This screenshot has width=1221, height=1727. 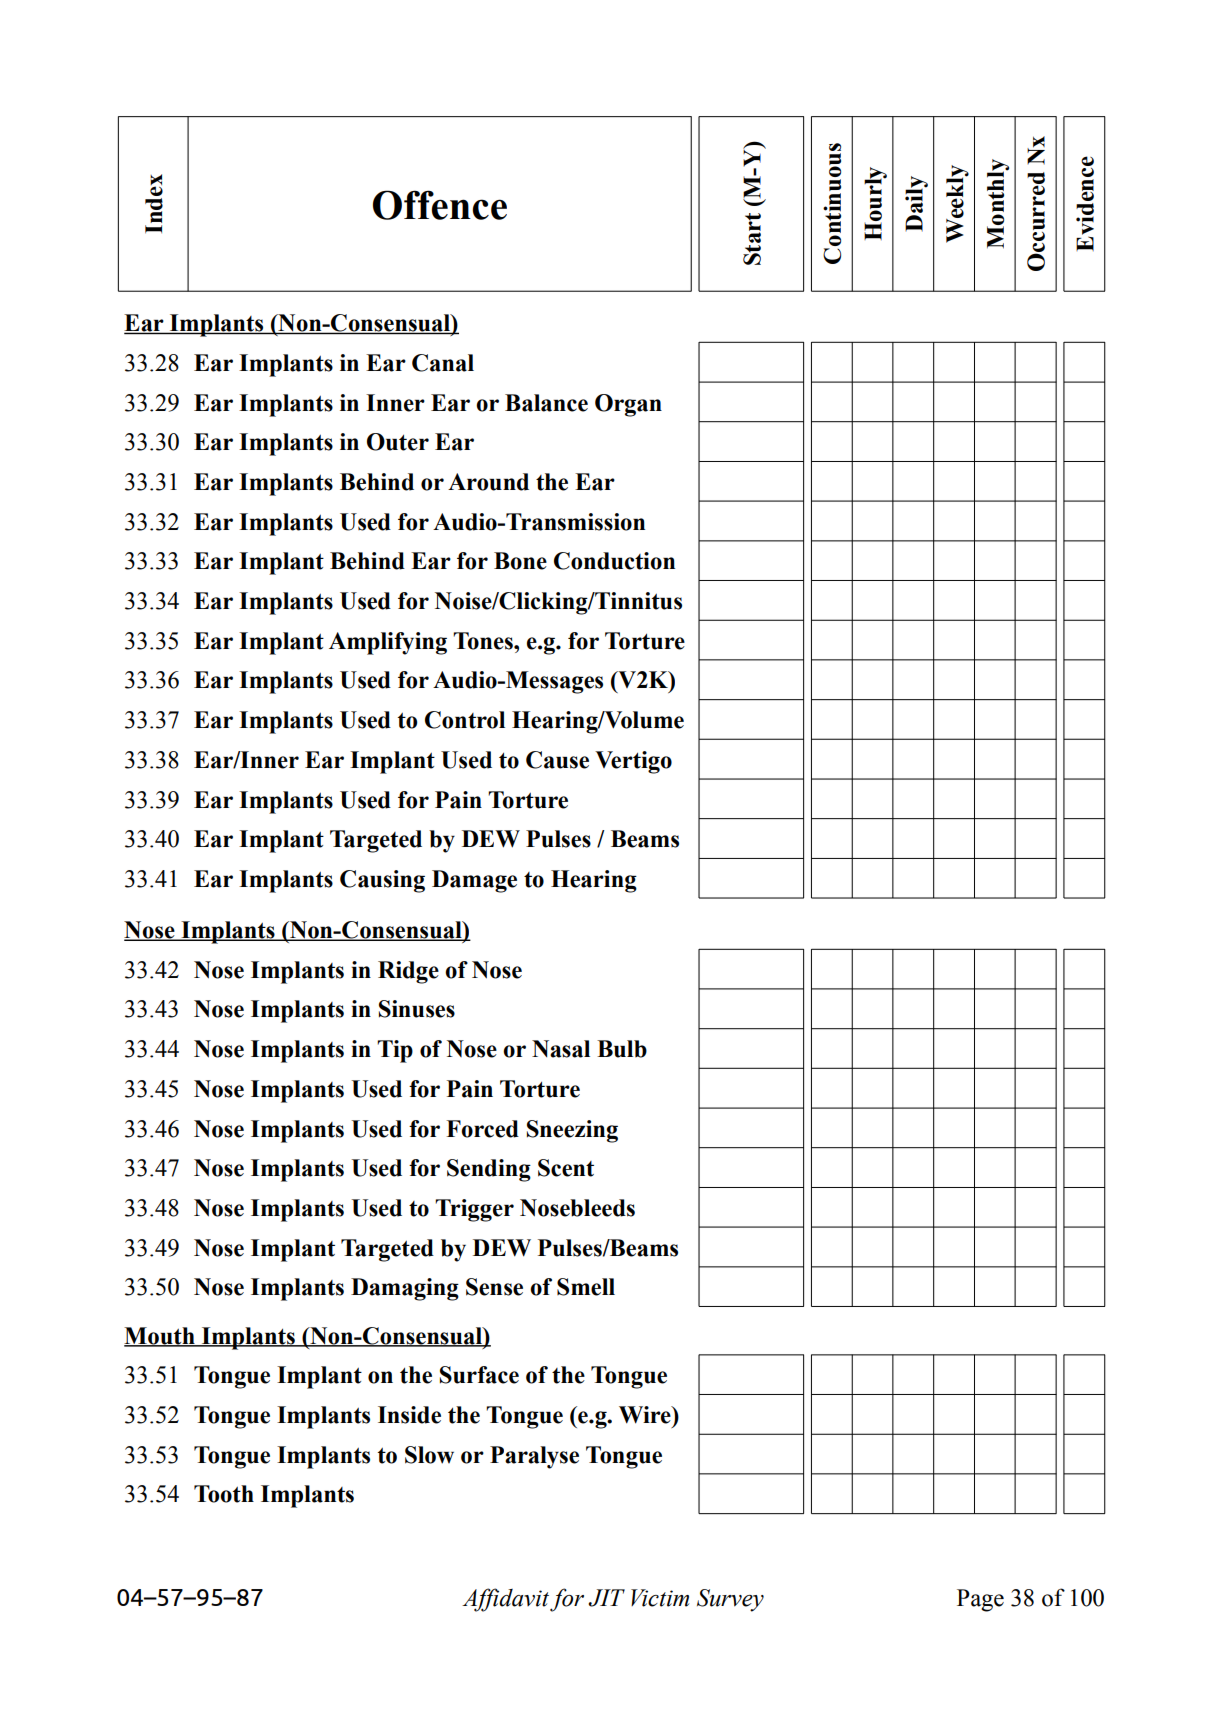 What do you see at coordinates (388, 643) in the screenshot?
I see `Amplifying` at bounding box center [388, 643].
